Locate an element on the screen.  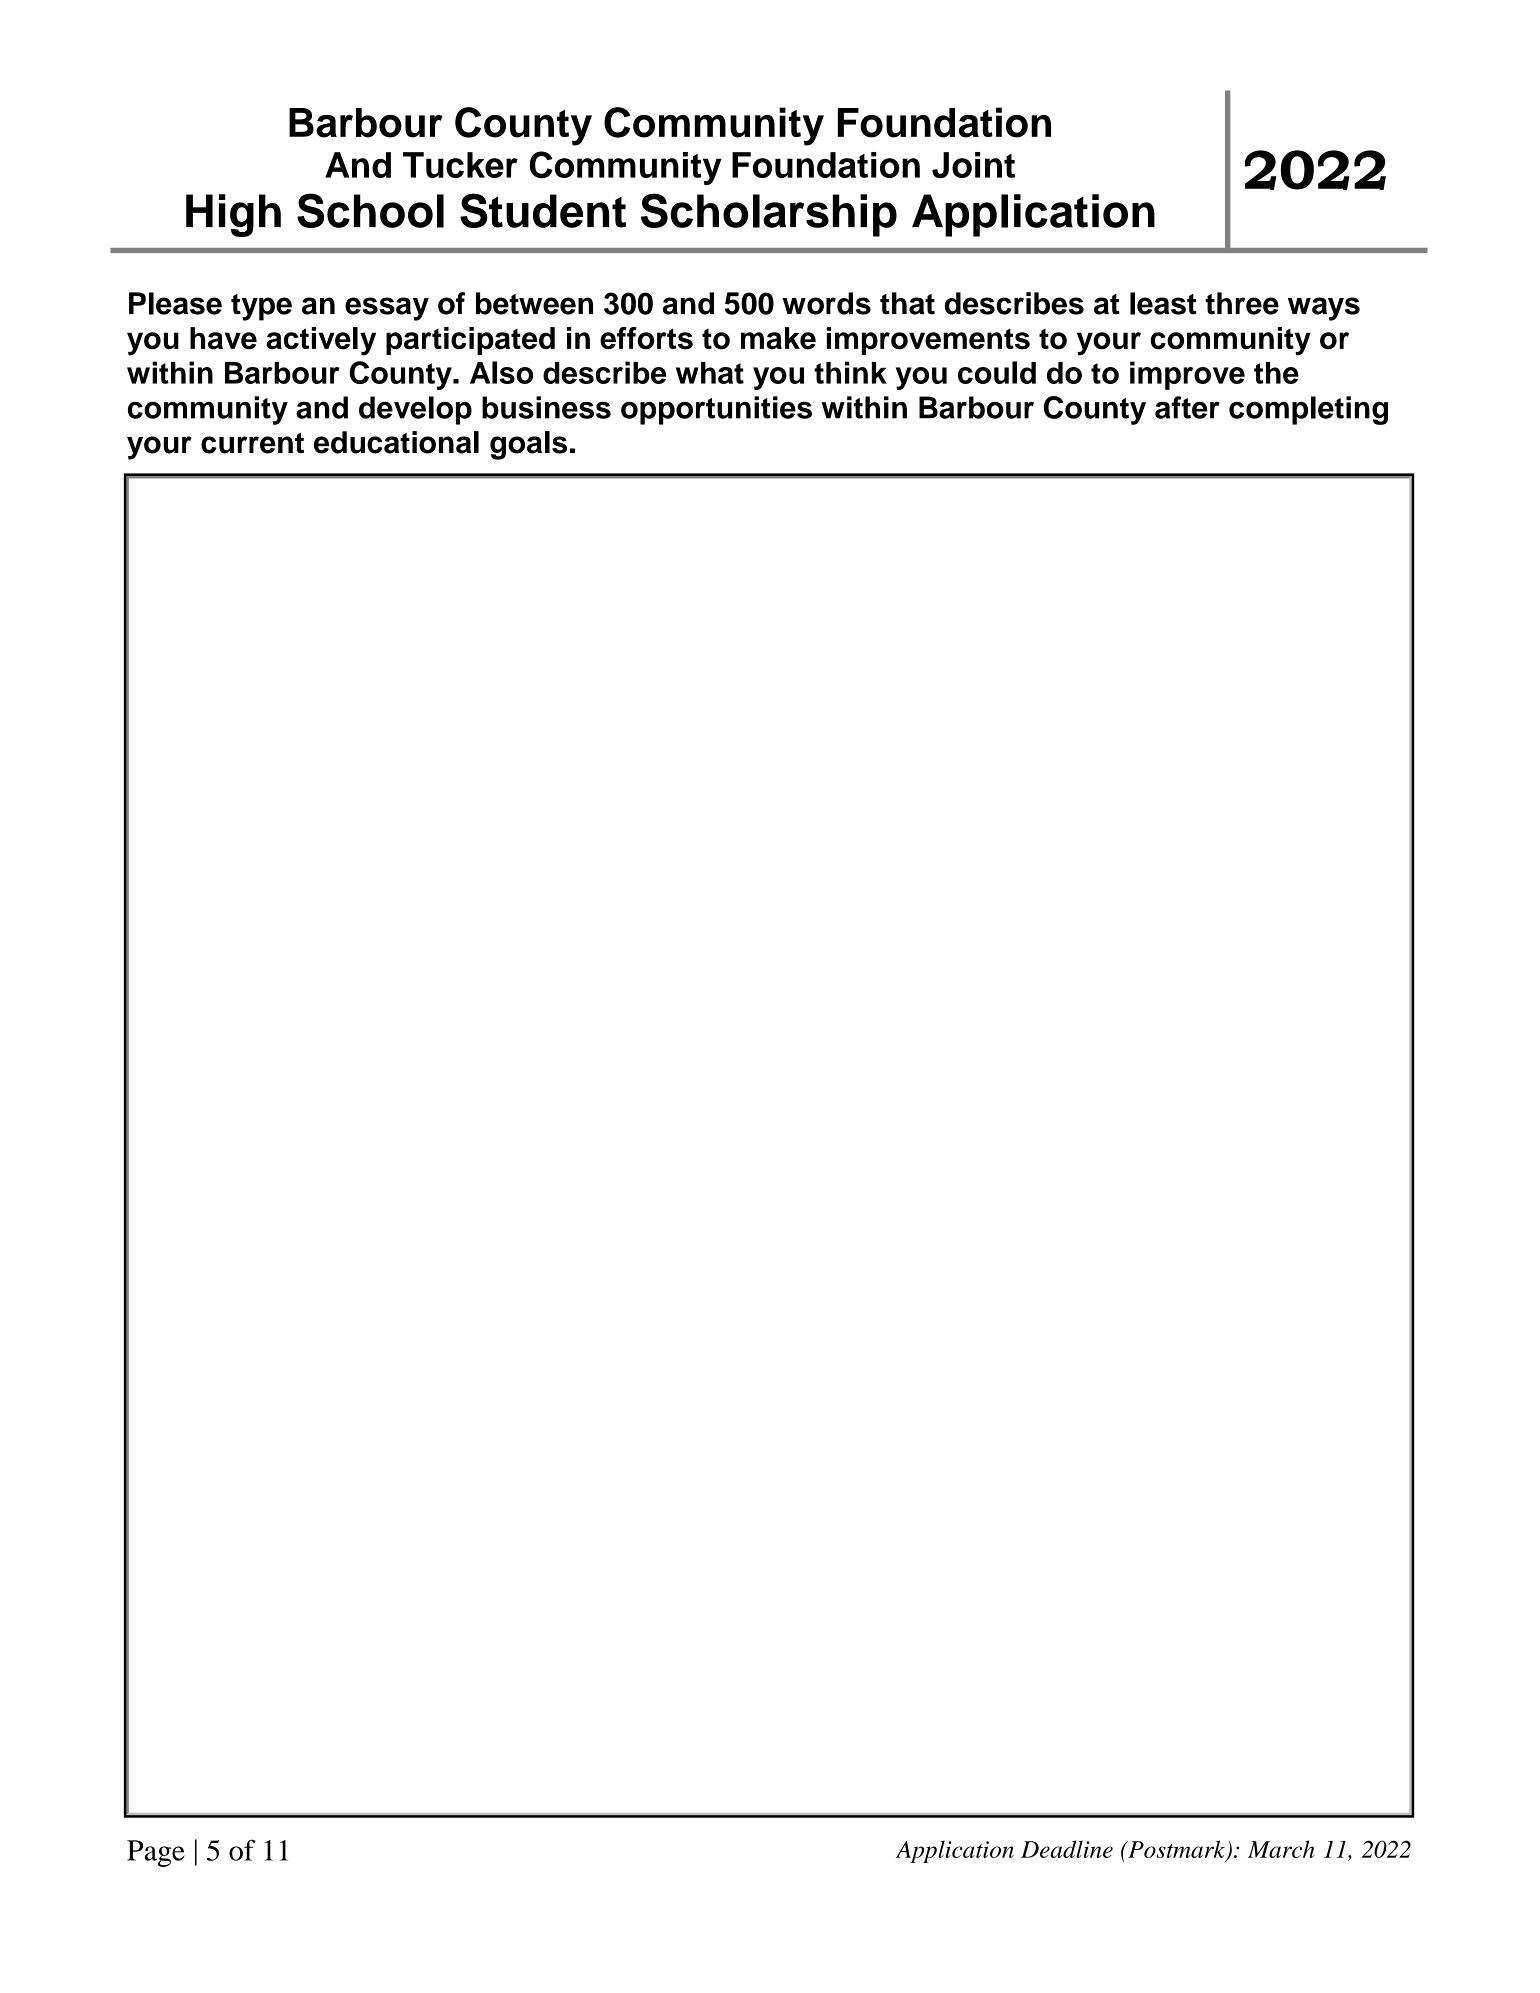
Page is located at coordinates (156, 1853).
